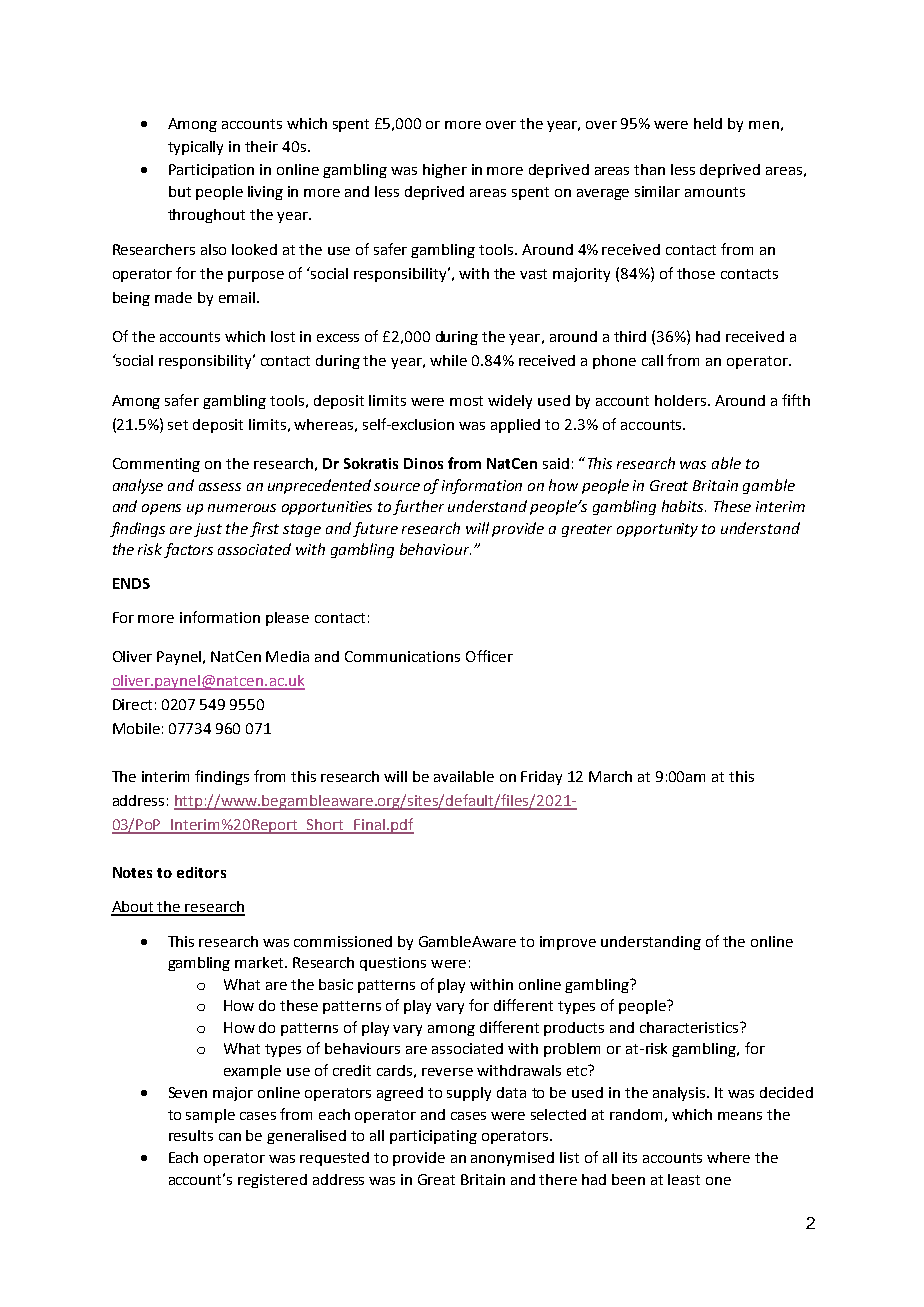 Image resolution: width=924 pixels, height=1307 pixels. I want to click on can, so click(230, 1137).
